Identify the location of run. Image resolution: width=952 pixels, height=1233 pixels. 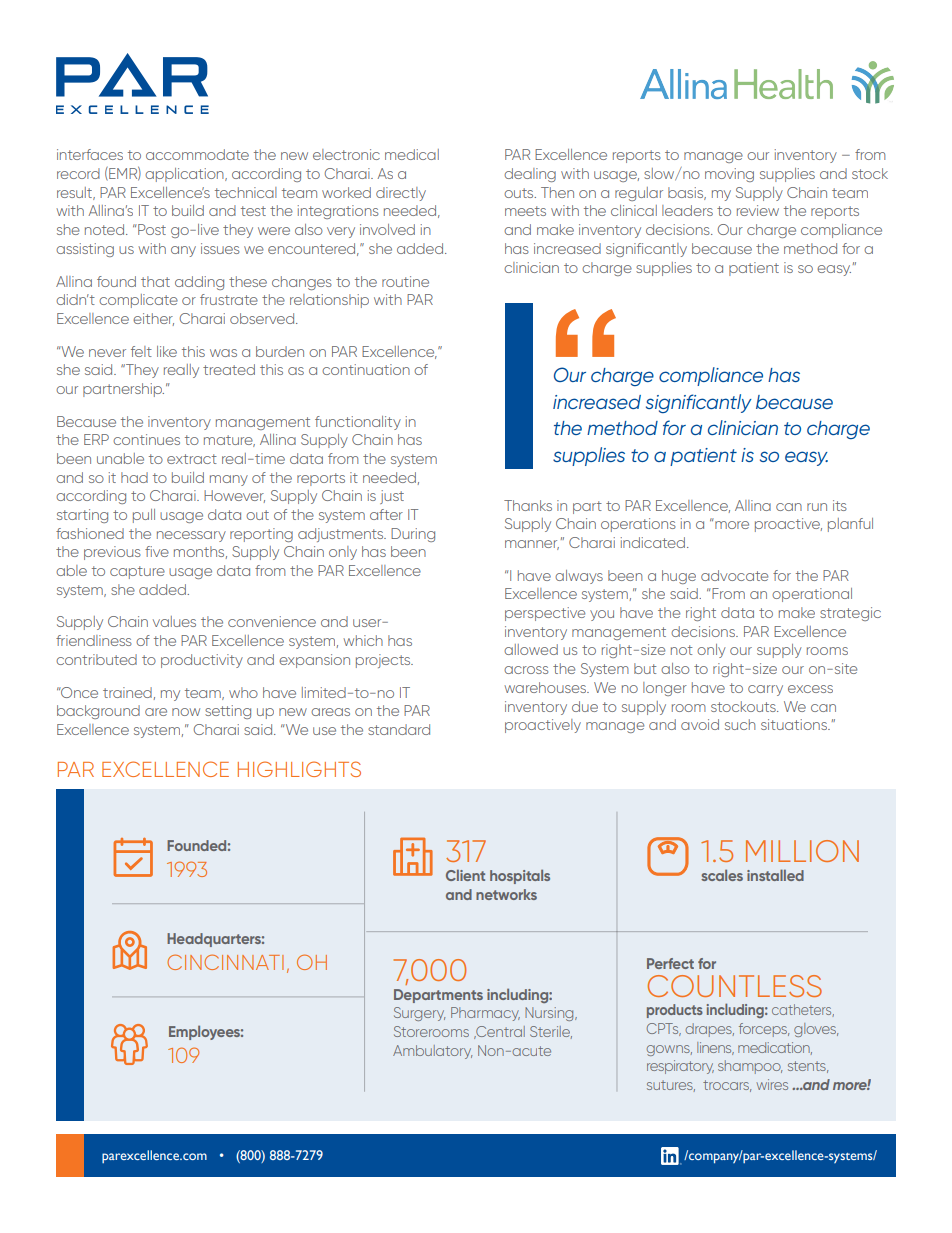
(817, 507).
